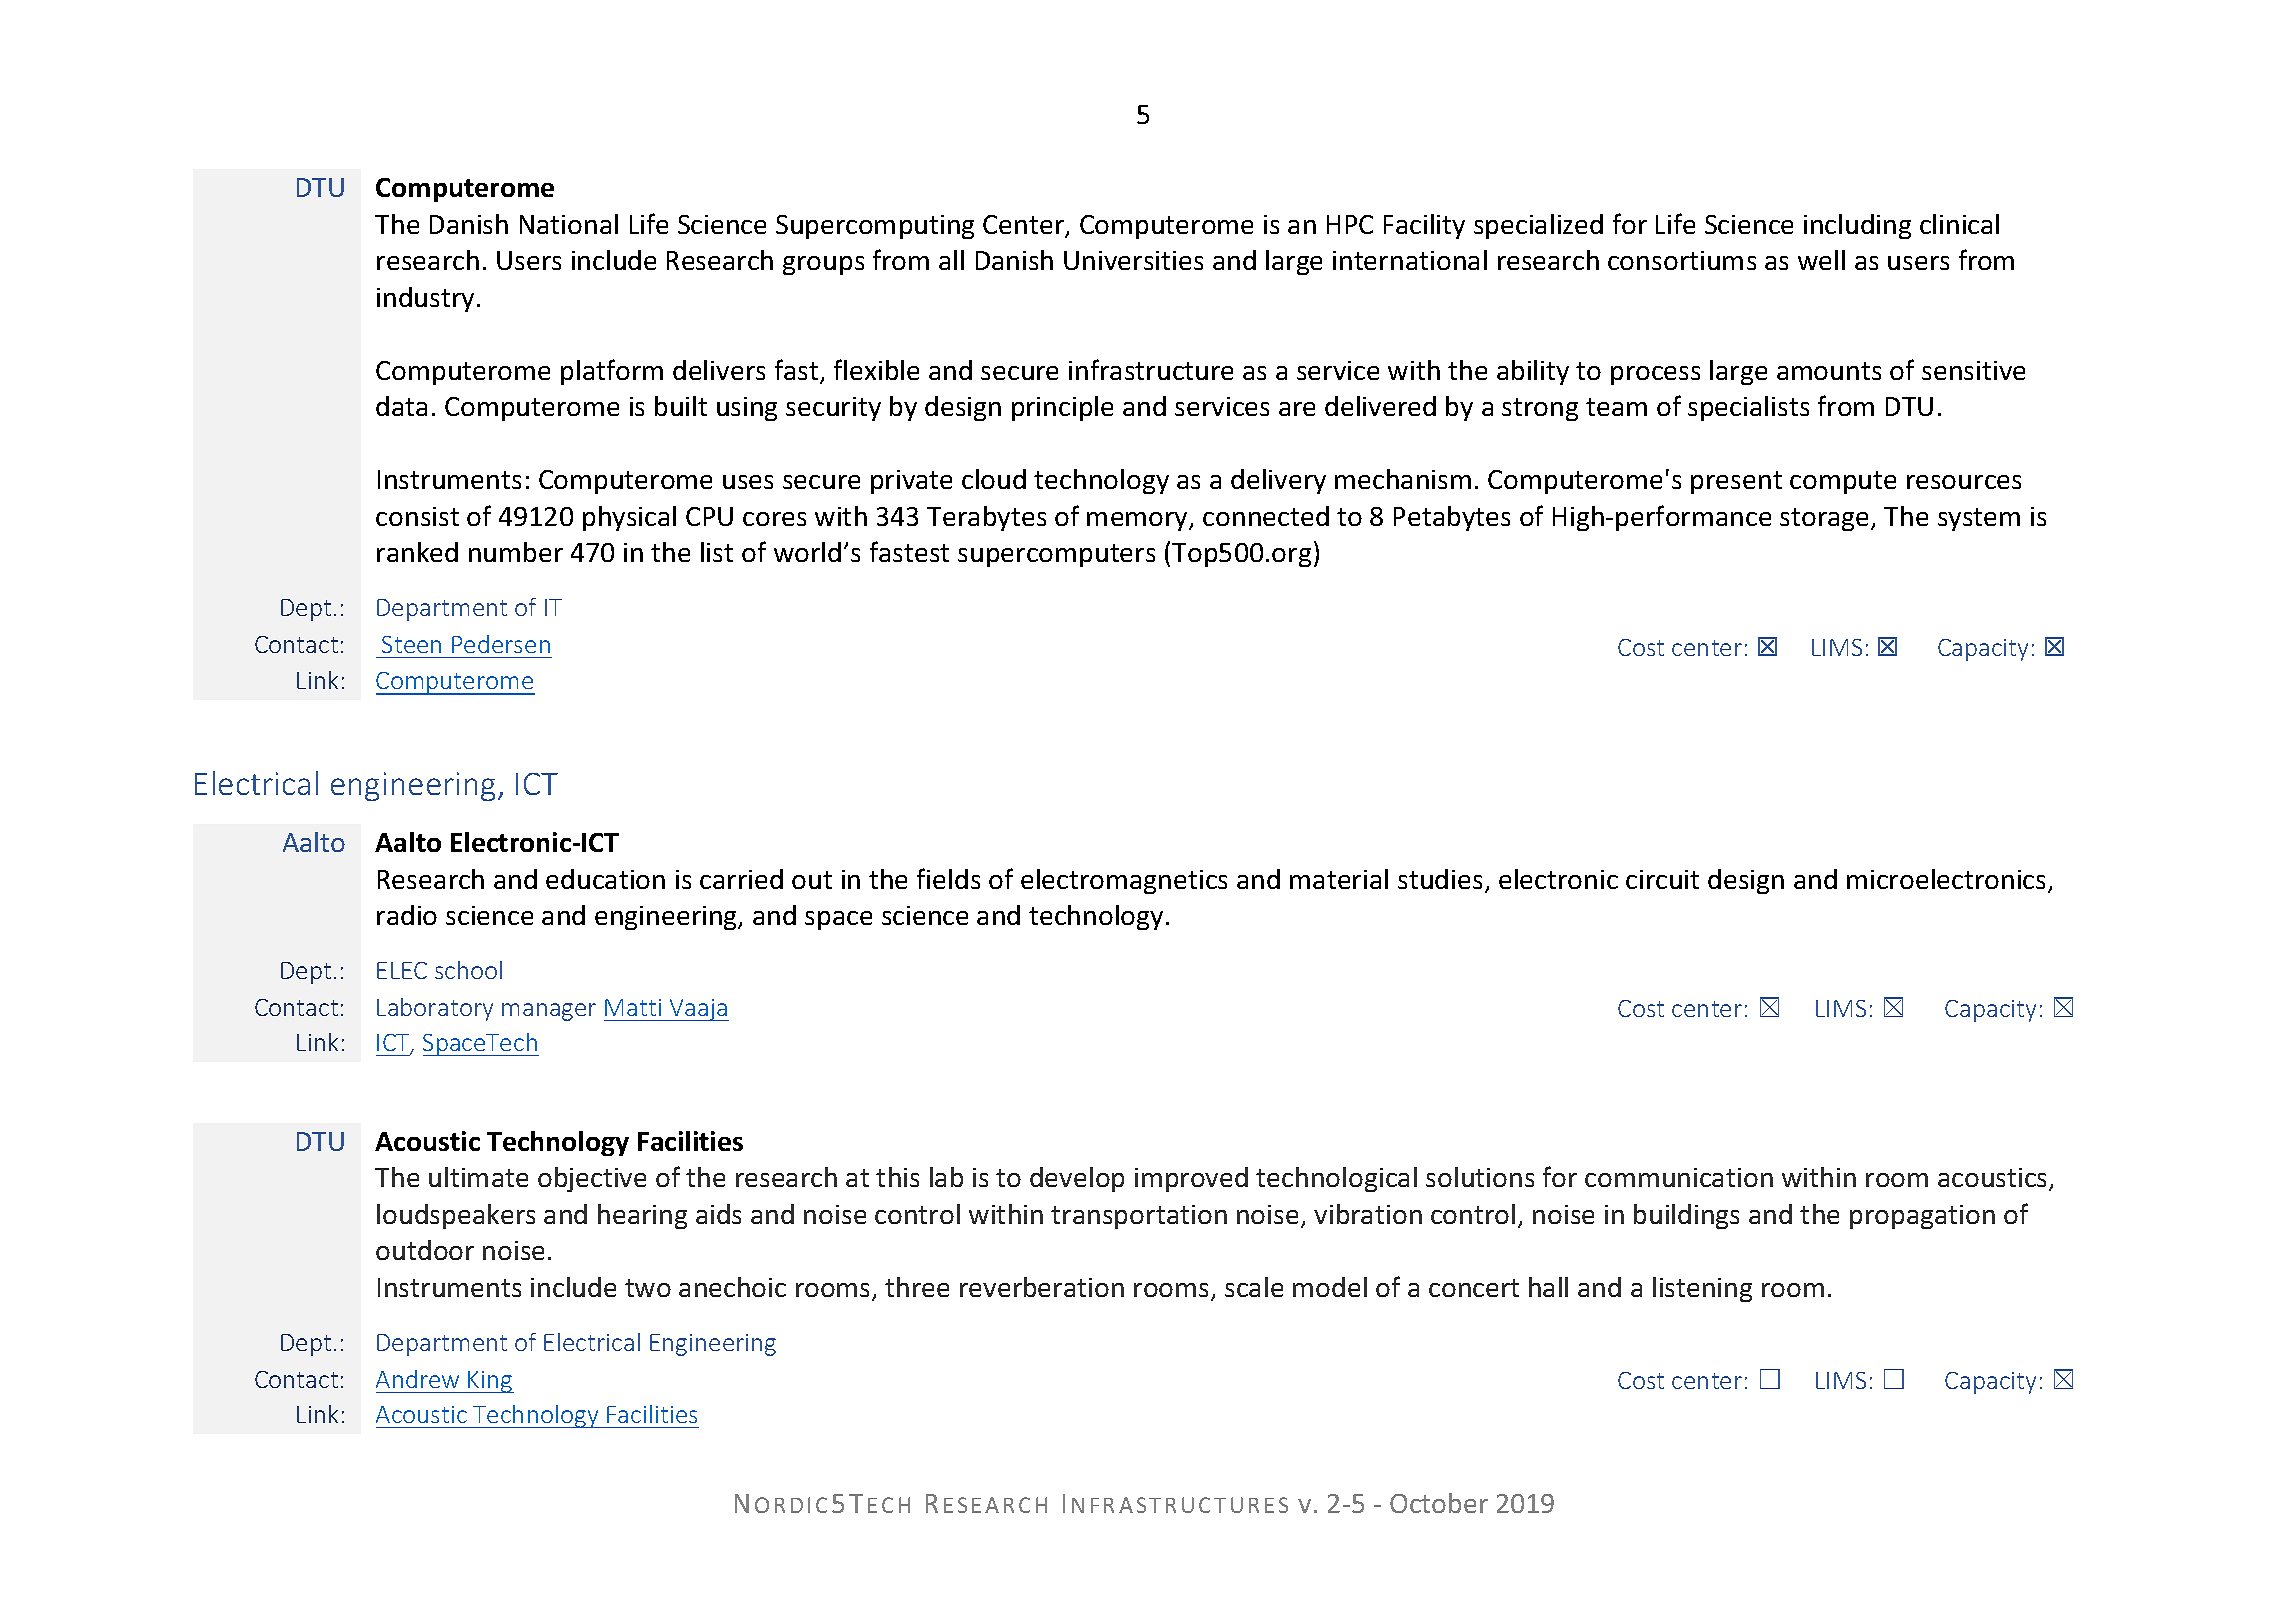 The height and width of the page is (1618, 2288). Describe the element at coordinates (1339, 879) in the page. I see `material` at that location.
